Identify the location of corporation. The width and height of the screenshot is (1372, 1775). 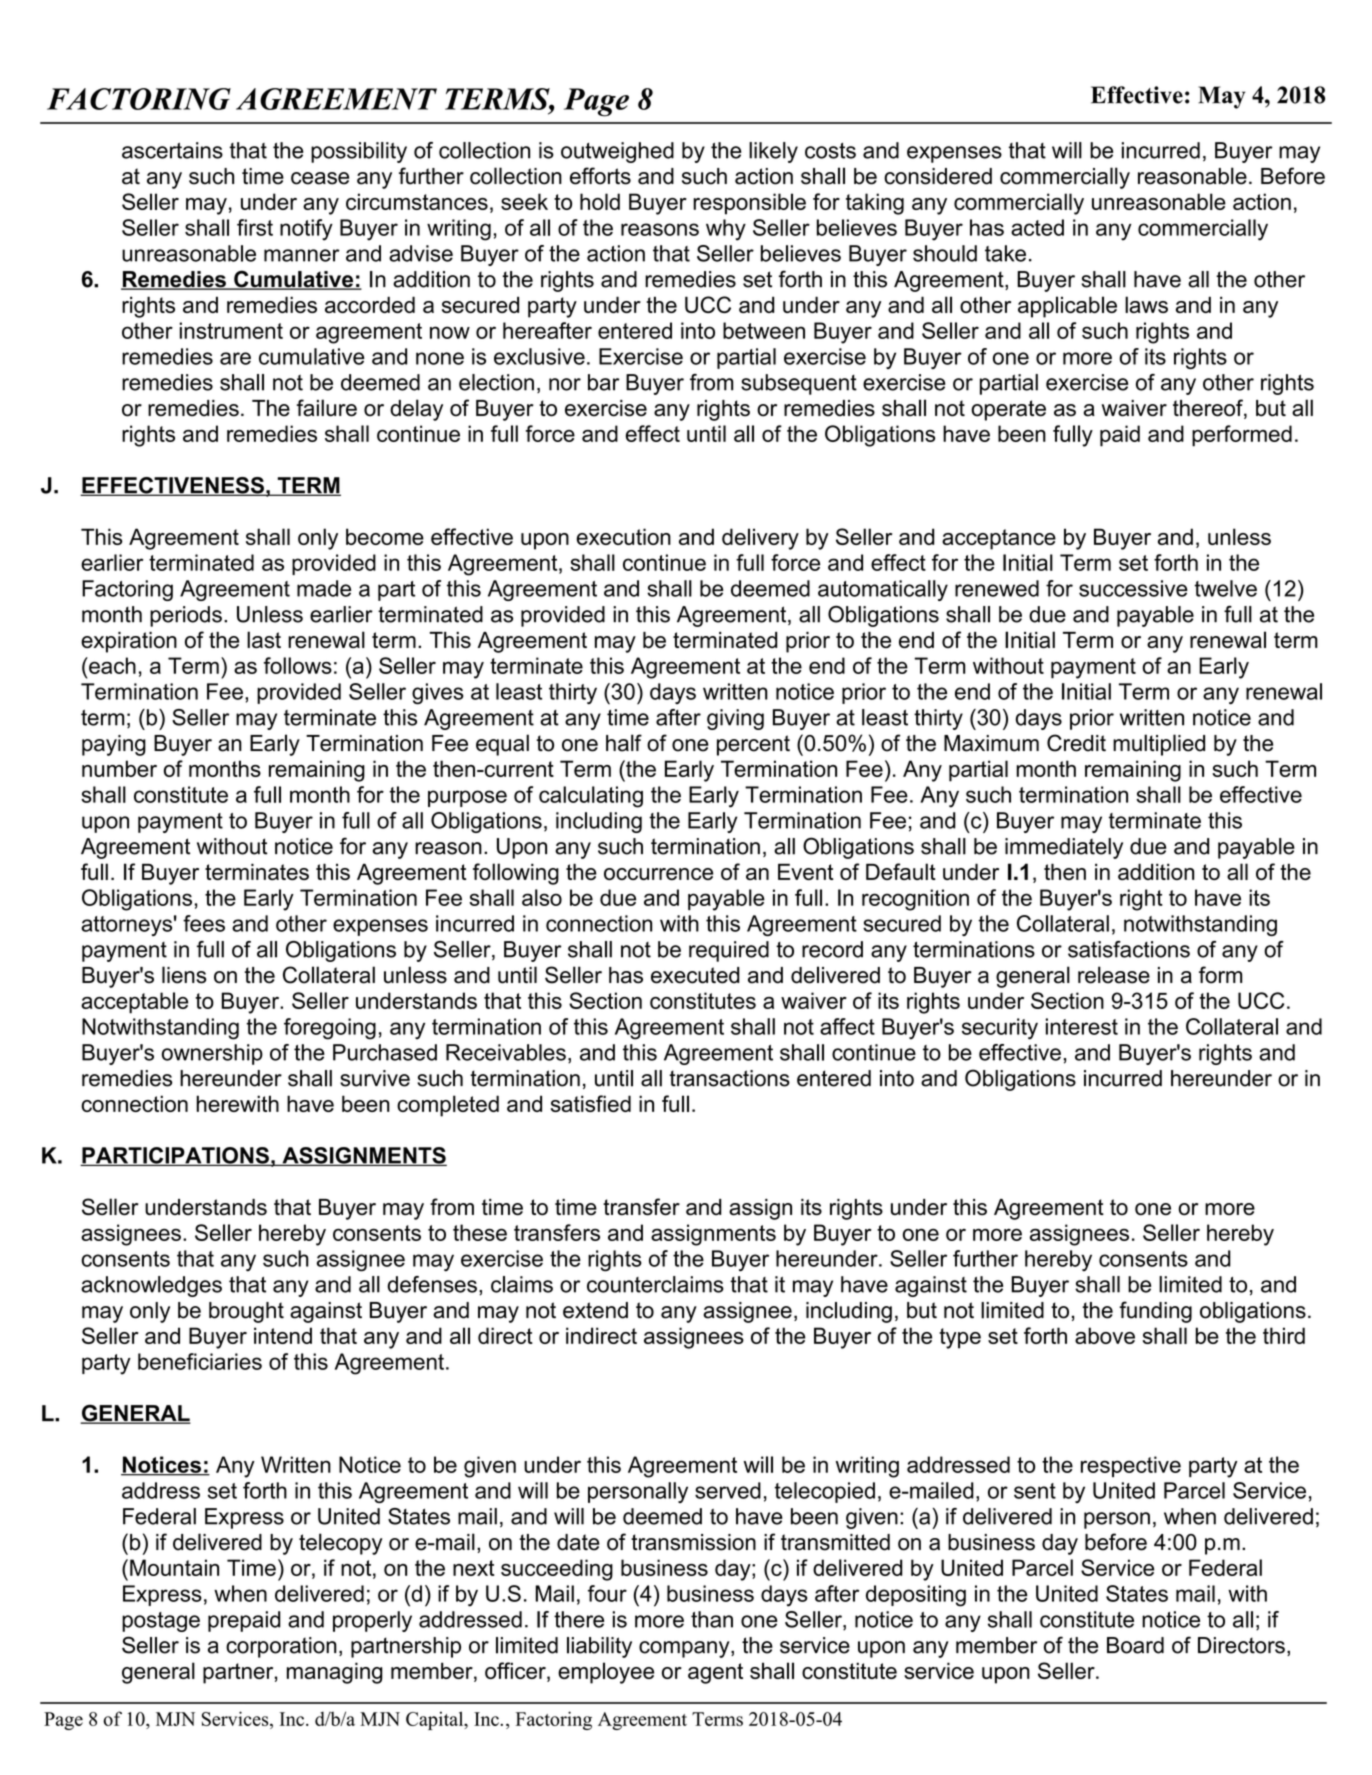
(281, 1647).
